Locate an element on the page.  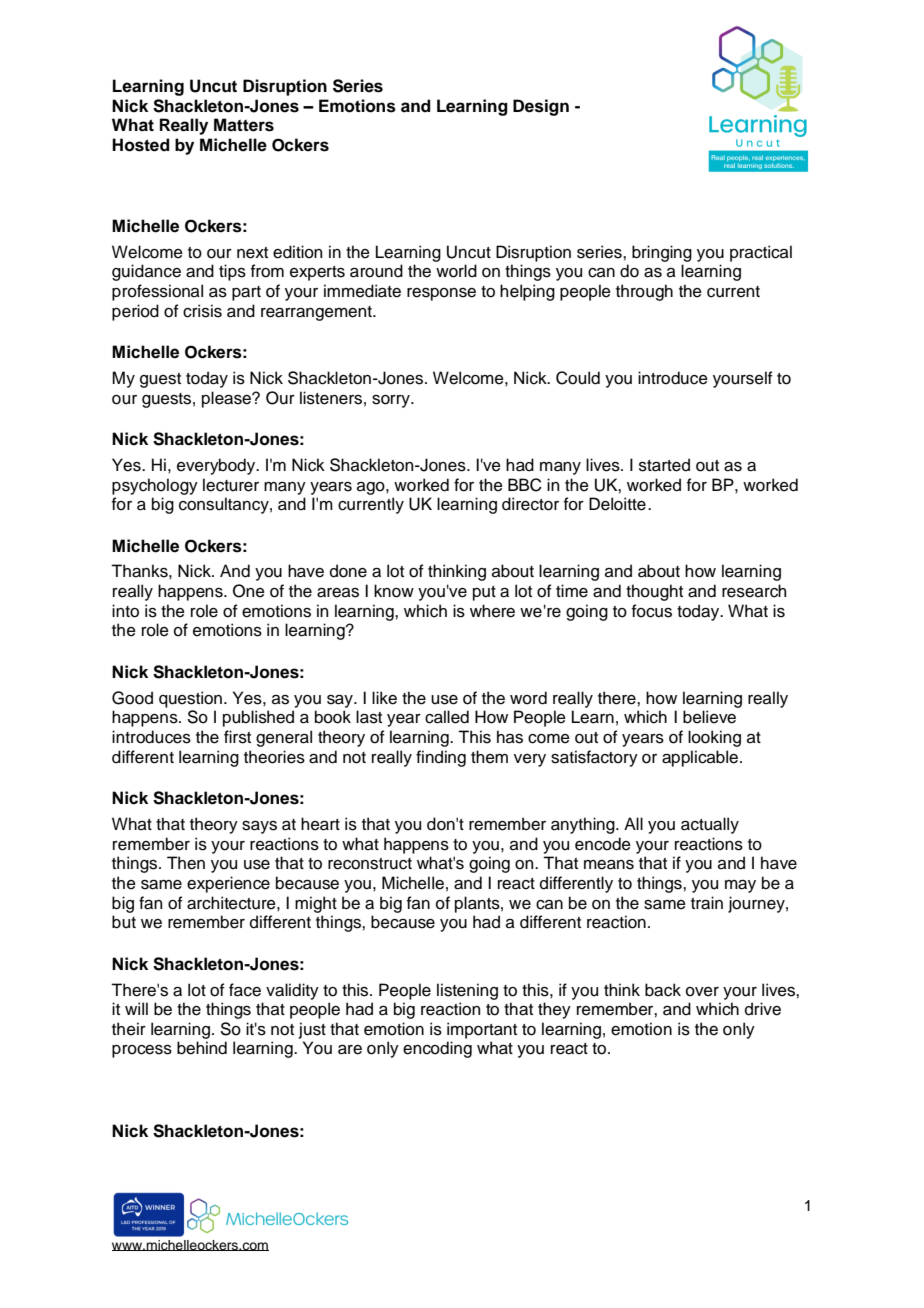
first is located at coordinates (237, 737).
